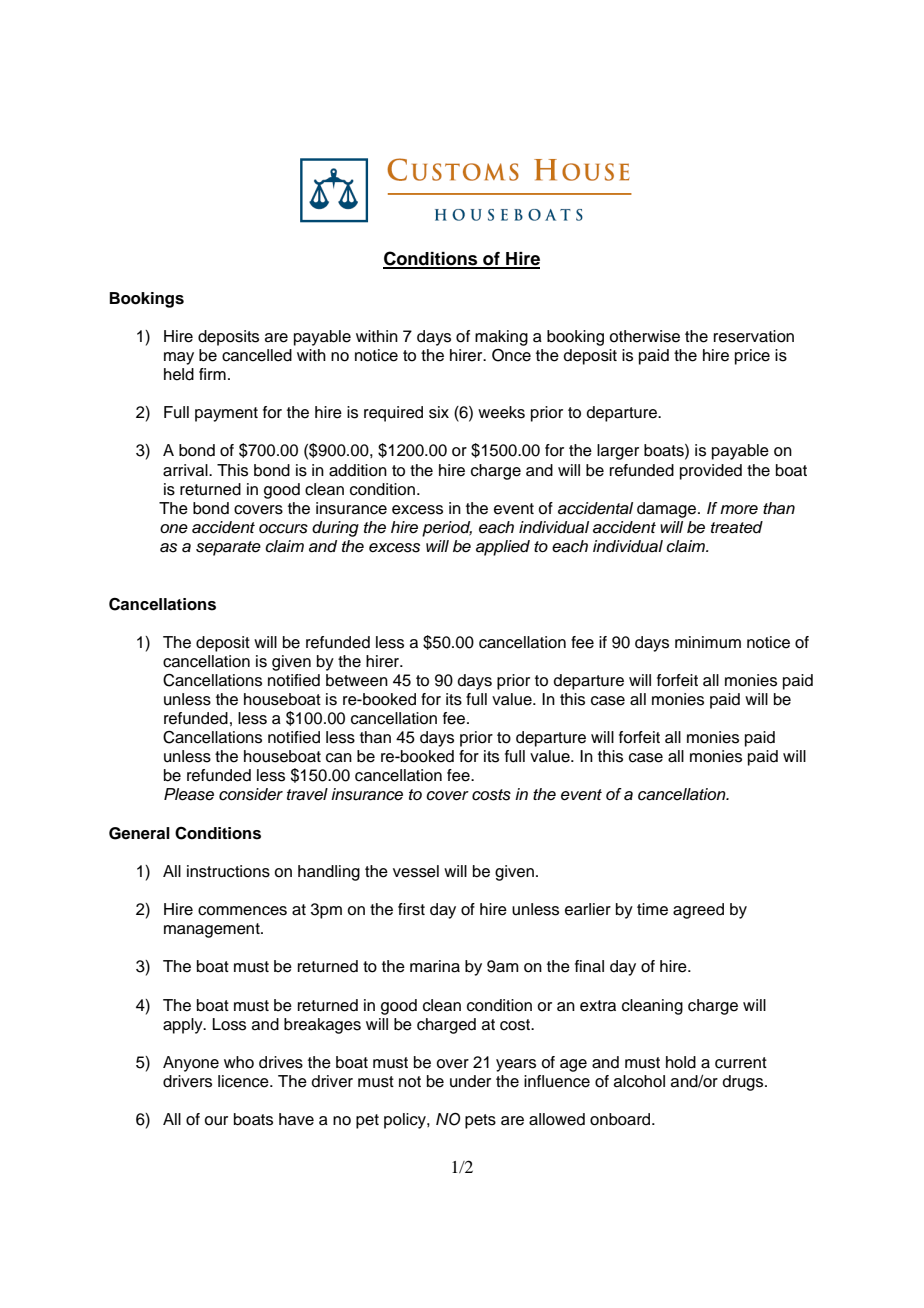 The width and height of the document is (924, 1308). Describe the element at coordinates (652, 909) in the document. I see `time` at that location.
